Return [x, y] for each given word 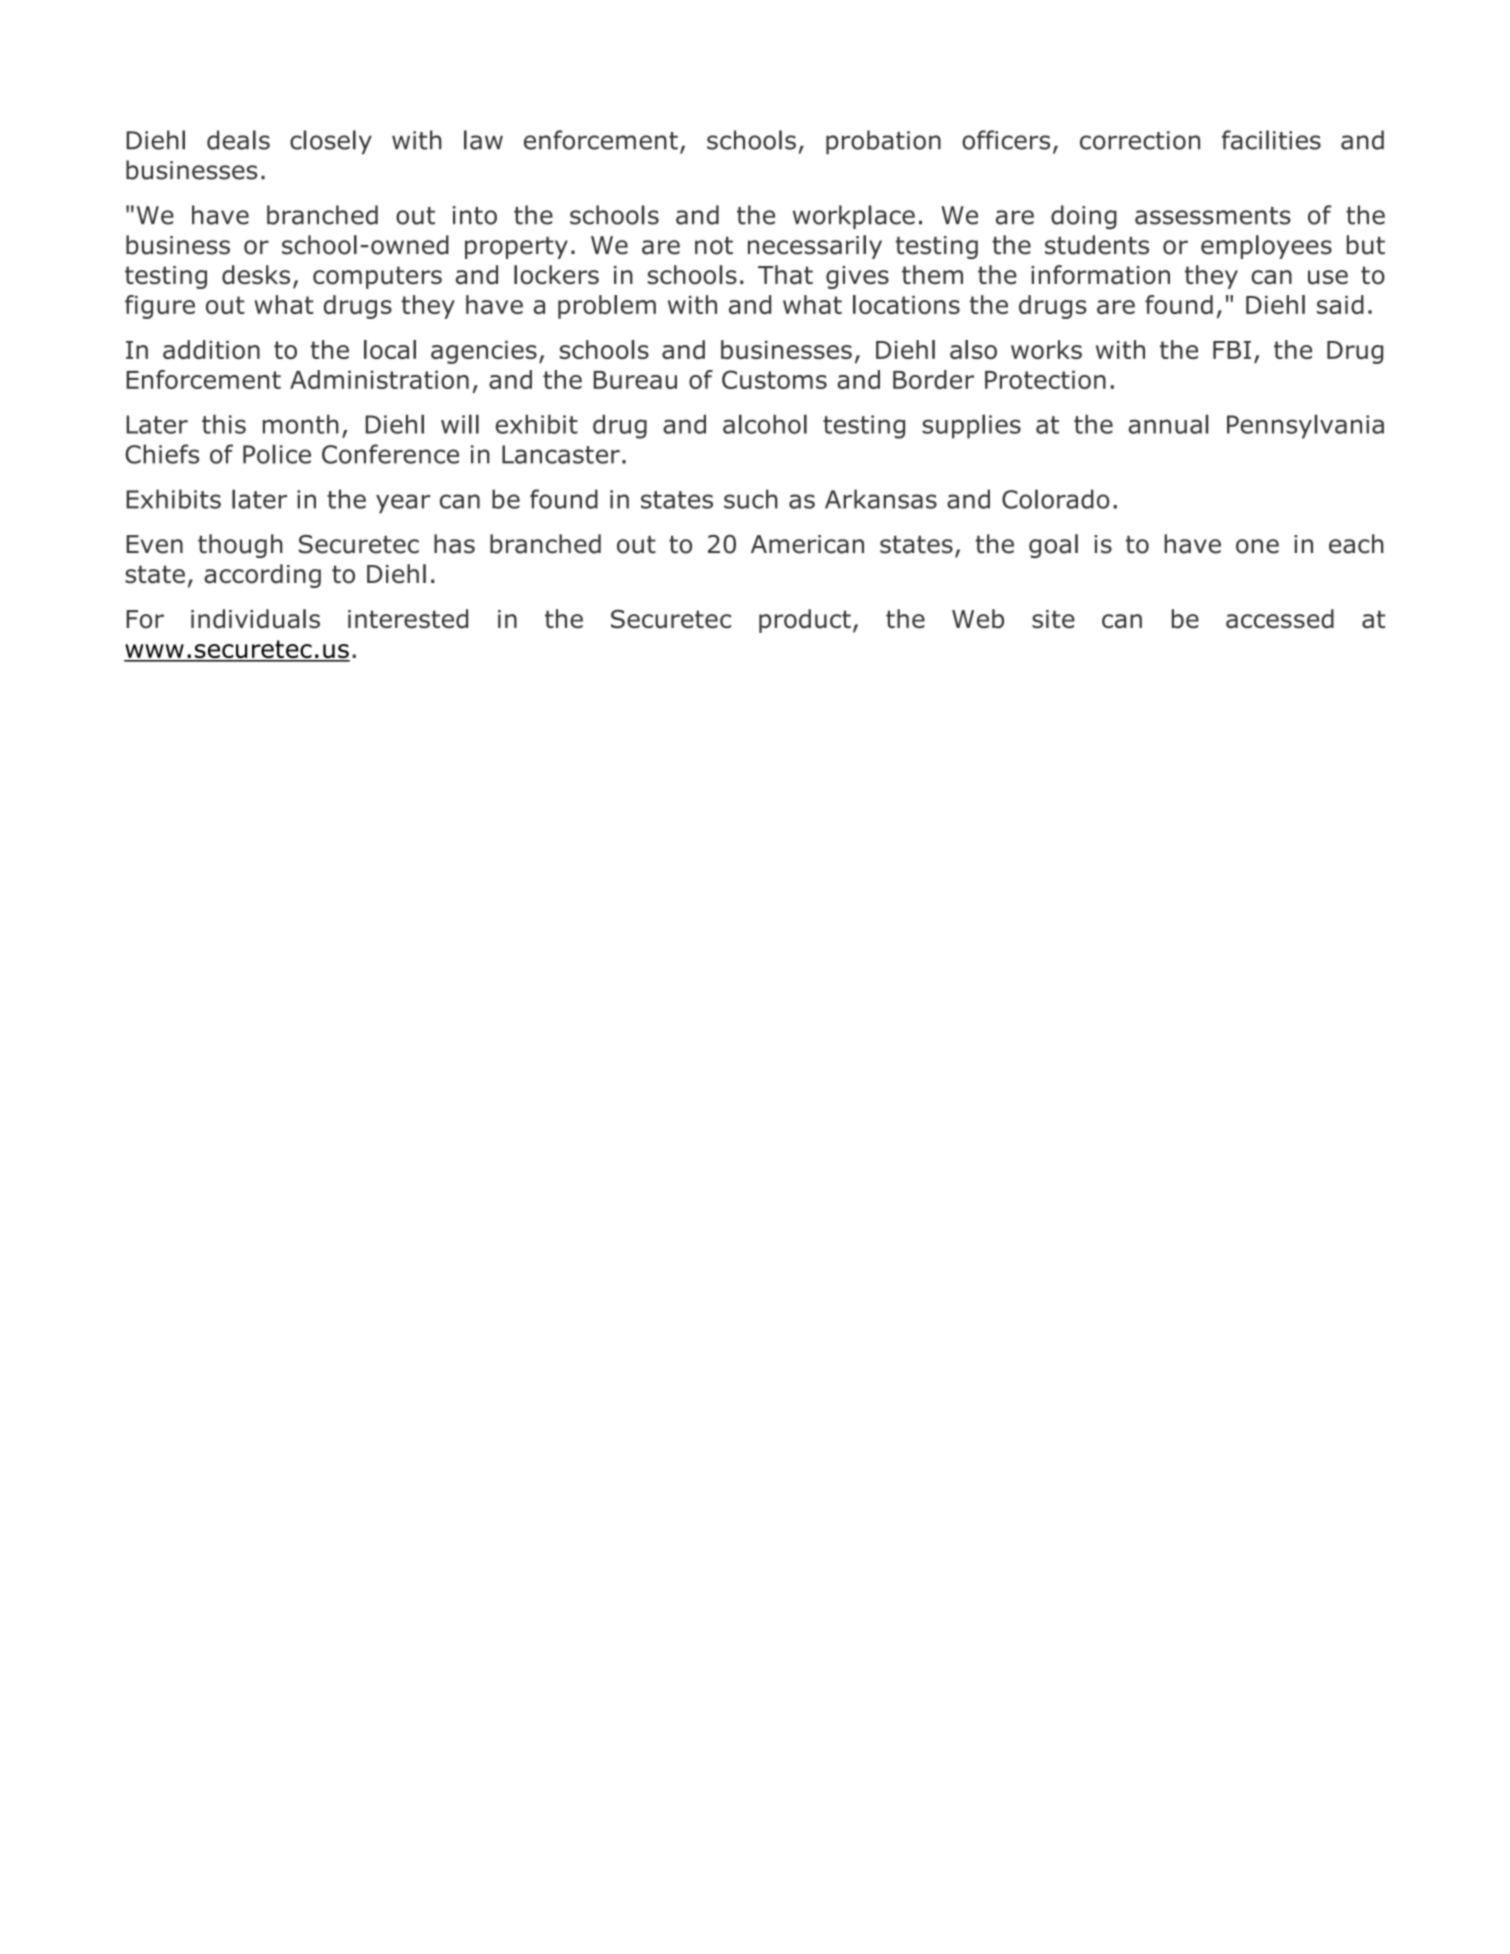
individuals [255, 619]
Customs [774, 379]
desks [256, 275]
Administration [379, 379]
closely [331, 142]
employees [1266, 247]
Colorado [1055, 499]
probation [883, 142]
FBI [1232, 350]
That [785, 275]
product [805, 621]
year [403, 504]
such [751, 499]
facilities [1271, 140]
